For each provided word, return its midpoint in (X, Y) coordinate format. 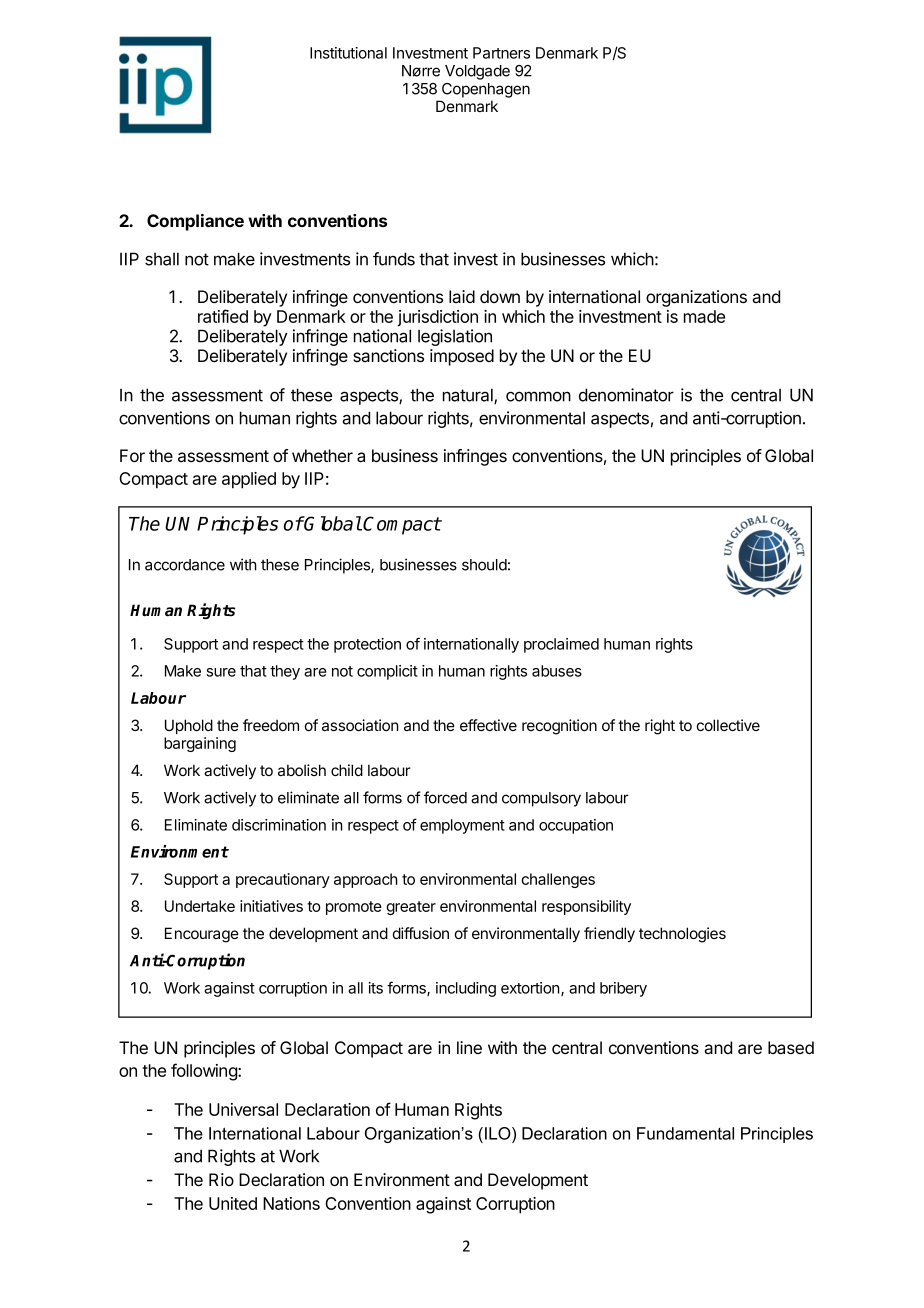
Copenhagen (486, 90)
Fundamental (685, 1133)
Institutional (348, 53)
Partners (501, 53)
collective (728, 725)
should (484, 565)
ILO (499, 1133)
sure (221, 672)
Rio (221, 1179)
